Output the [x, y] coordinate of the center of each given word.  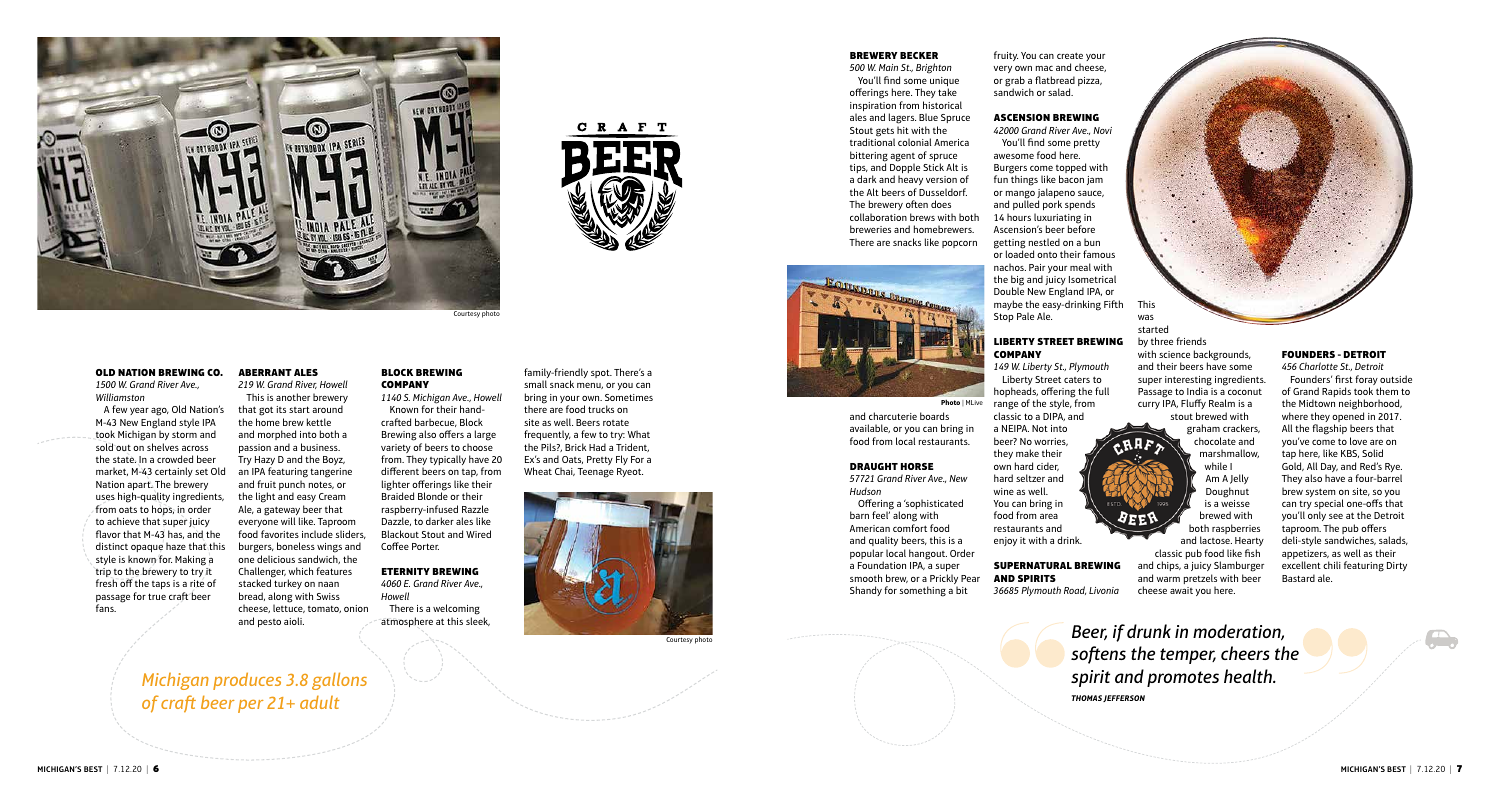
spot [601, 373]
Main [888, 67]
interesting [1188, 382]
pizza [1090, 81]
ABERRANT [265, 372]
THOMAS [1087, 698]
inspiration [873, 108]
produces [247, 681]
